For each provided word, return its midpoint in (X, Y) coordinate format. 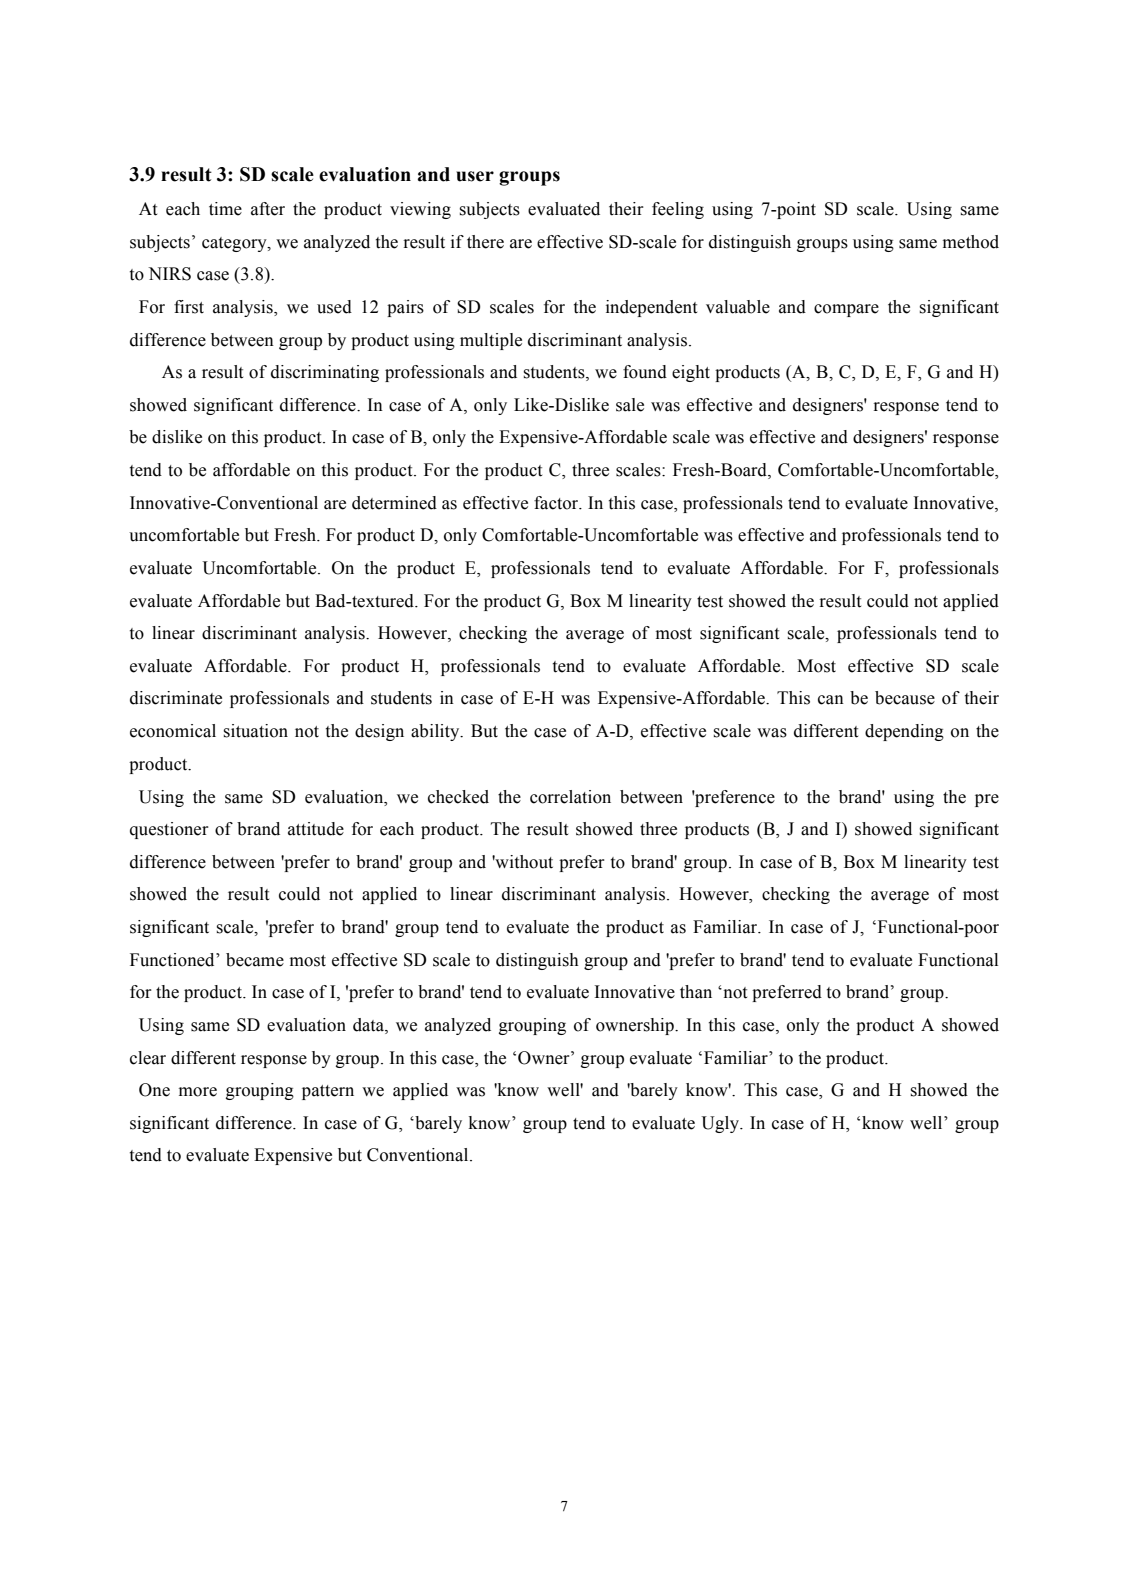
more (198, 1092)
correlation (570, 797)
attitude (316, 829)
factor (557, 503)
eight (691, 373)
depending (904, 732)
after (268, 209)
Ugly (721, 1124)
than (696, 992)
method (971, 242)
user (475, 176)
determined (394, 503)
